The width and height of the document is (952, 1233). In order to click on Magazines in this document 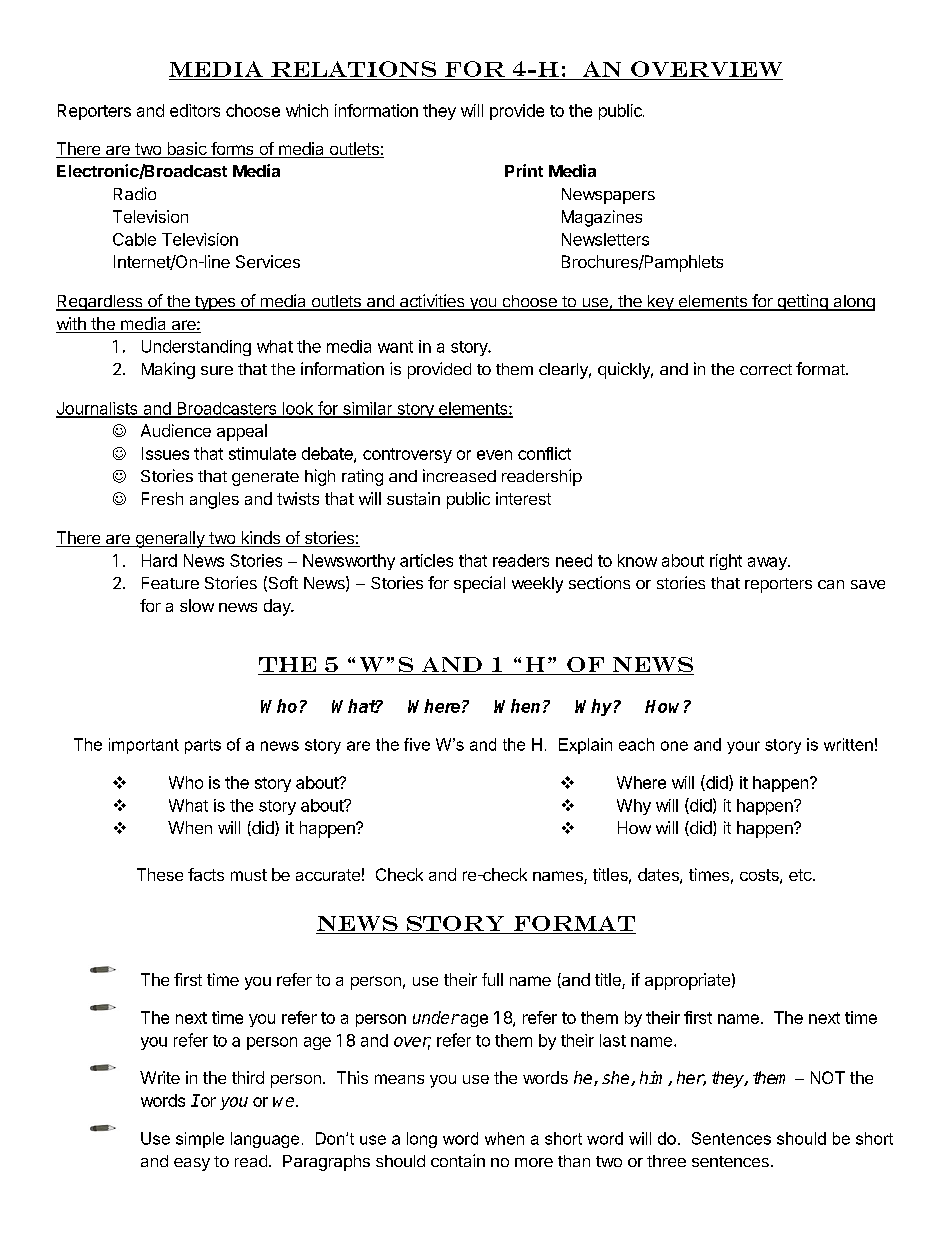, I will do `click(602, 218)`.
